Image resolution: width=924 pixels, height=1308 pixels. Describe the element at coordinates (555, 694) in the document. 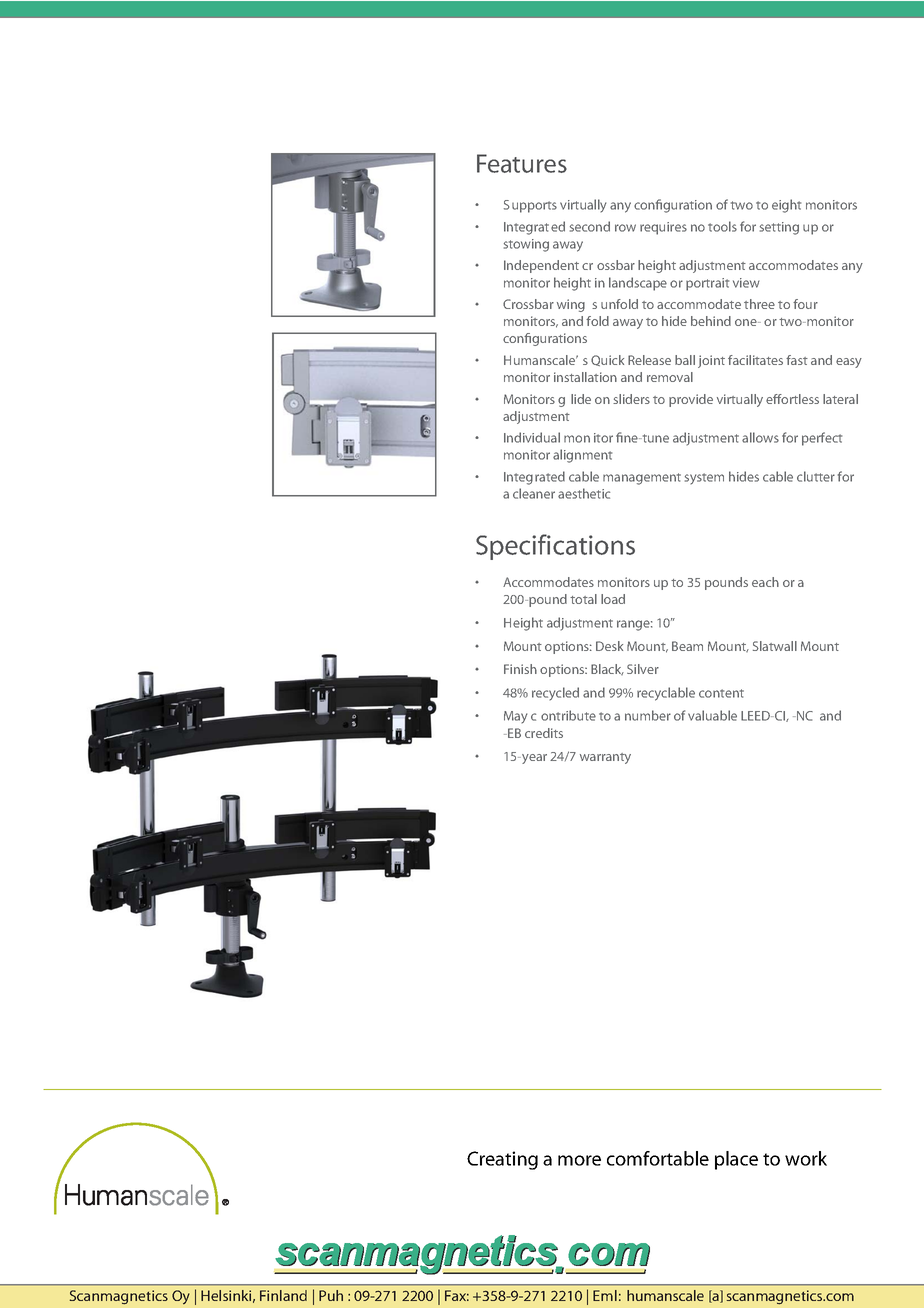

I see `RECYCLED` at that location.
